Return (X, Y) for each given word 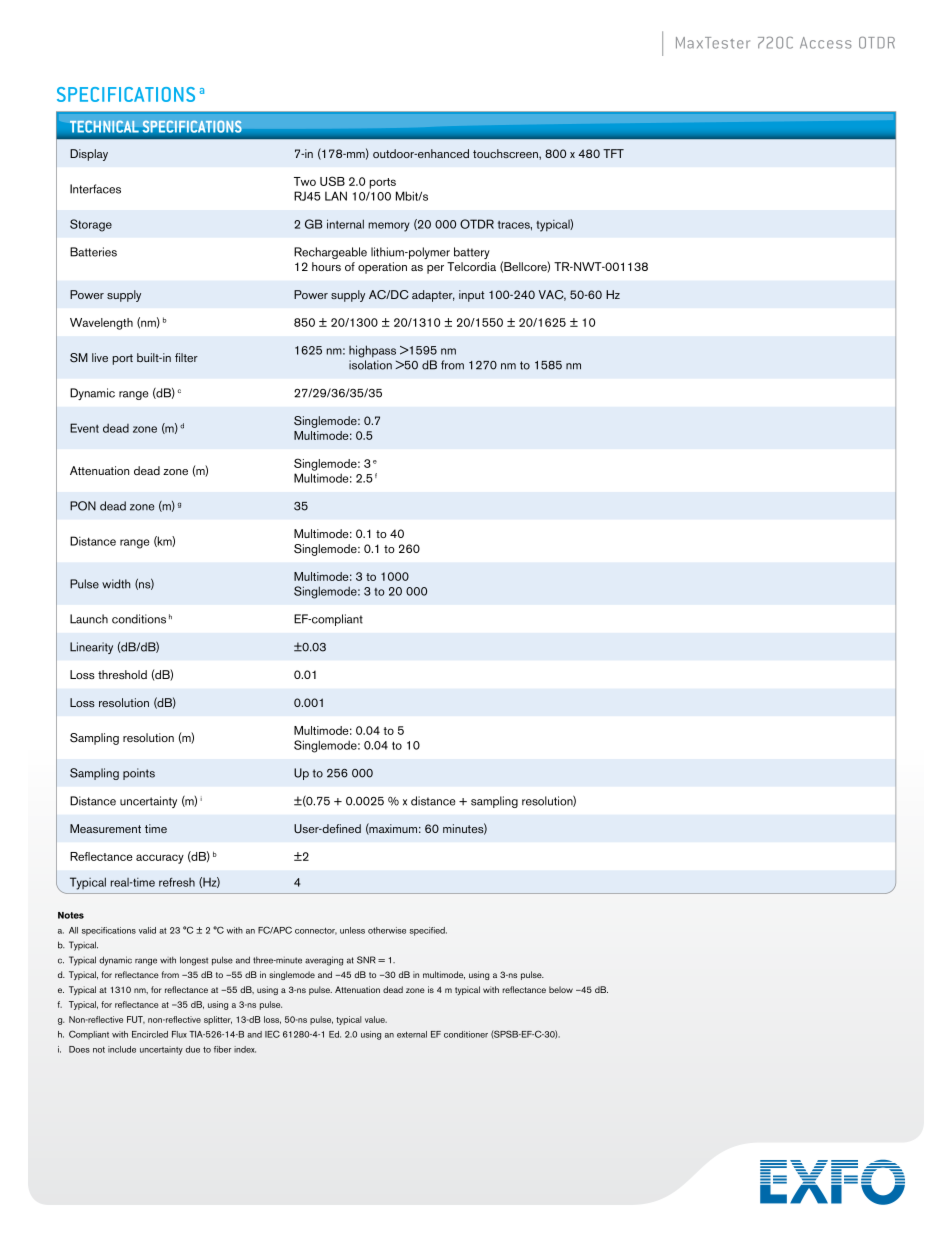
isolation (370, 365)
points (139, 774)
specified (428, 931)
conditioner (466, 1034)
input (471, 296)
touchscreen (506, 153)
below (561, 989)
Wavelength (101, 324)
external (412, 1034)
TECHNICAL (104, 126)
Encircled (150, 1034)
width (116, 584)
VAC (552, 295)
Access (826, 43)
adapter (433, 296)
